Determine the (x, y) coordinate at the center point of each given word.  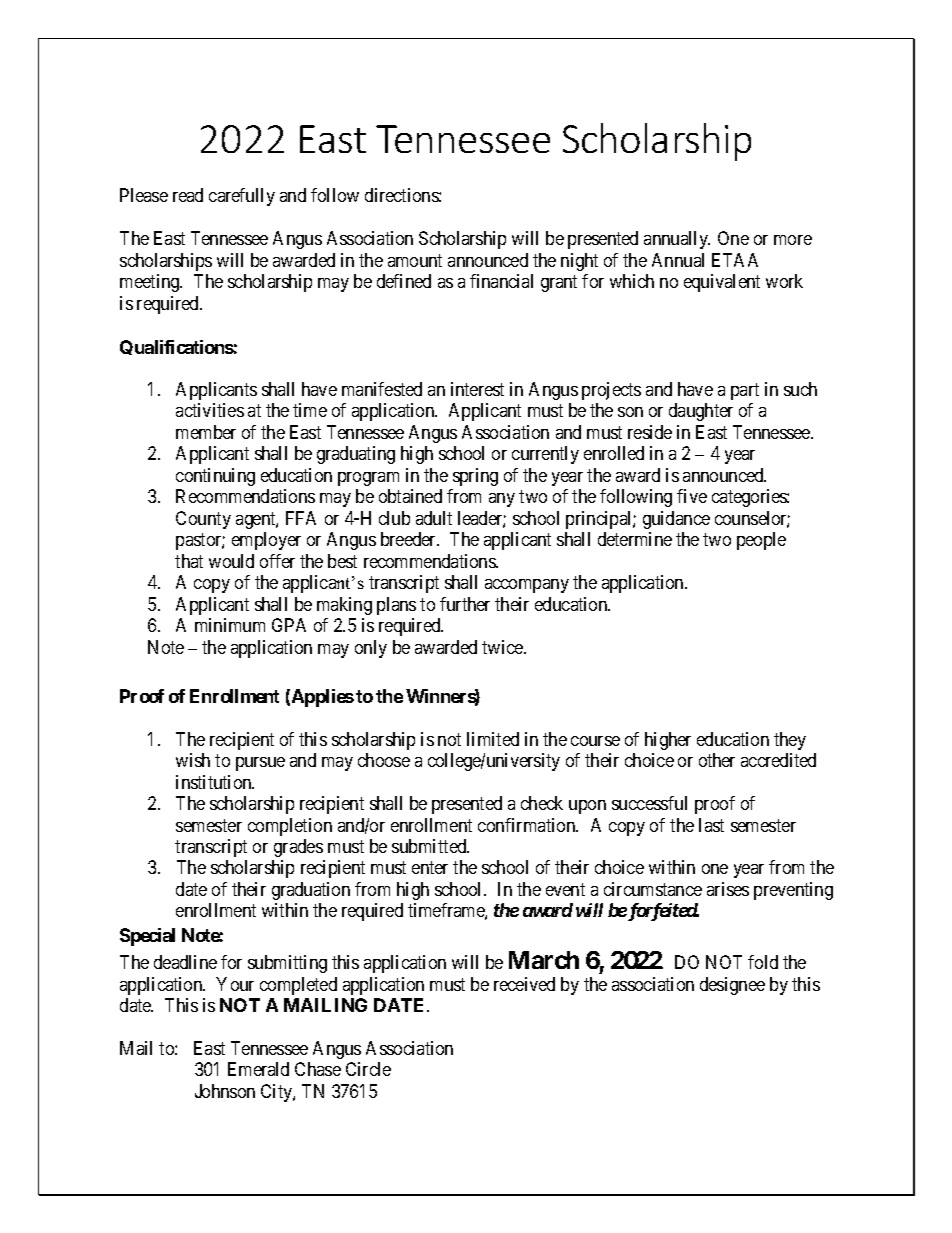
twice (503, 647)
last (711, 825)
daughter (701, 412)
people (761, 541)
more (793, 240)
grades (298, 848)
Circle (368, 1069)
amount (415, 260)
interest (477, 389)
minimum (230, 625)
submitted (430, 846)
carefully (242, 197)
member (206, 432)
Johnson (225, 1091)
